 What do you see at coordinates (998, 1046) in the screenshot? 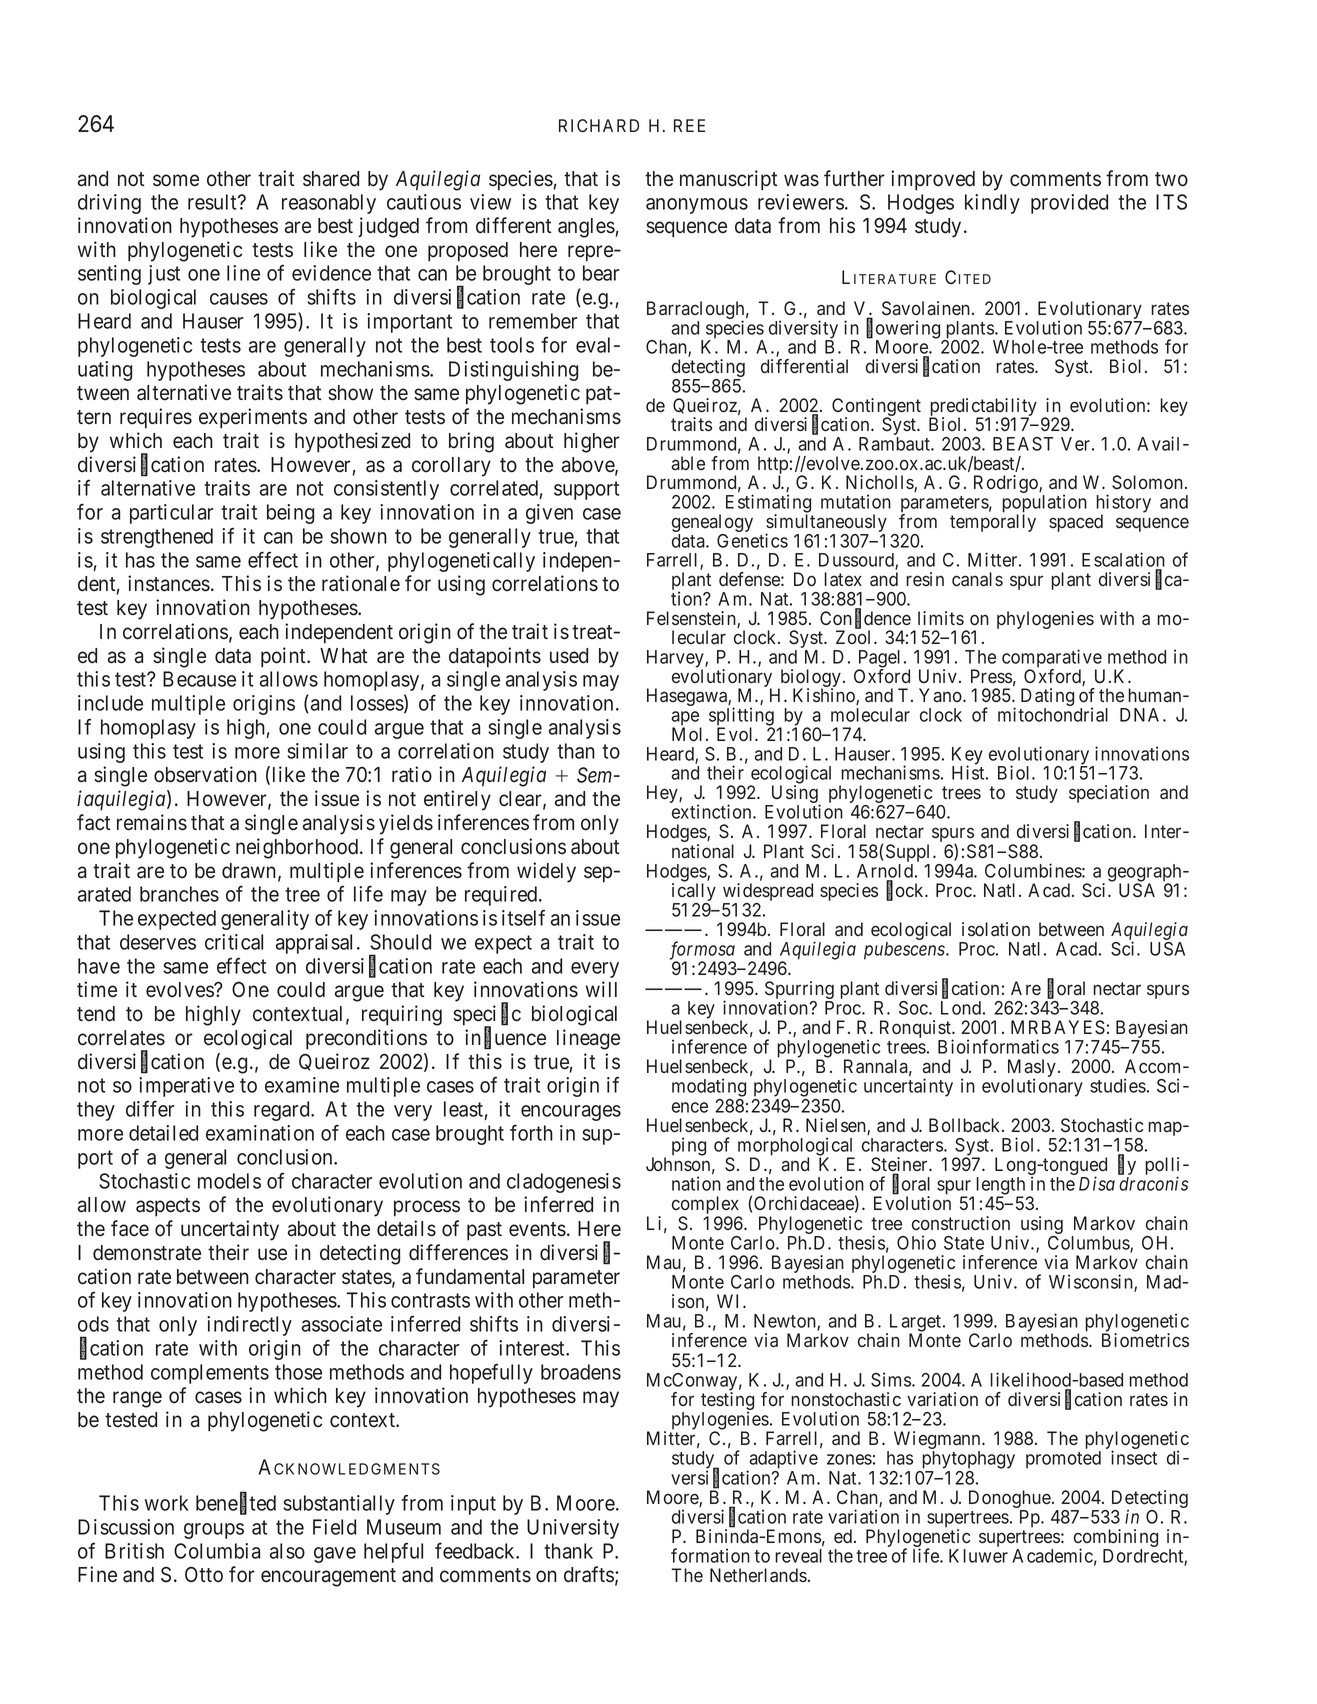
I see `Bioinformatics` at bounding box center [998, 1046].
